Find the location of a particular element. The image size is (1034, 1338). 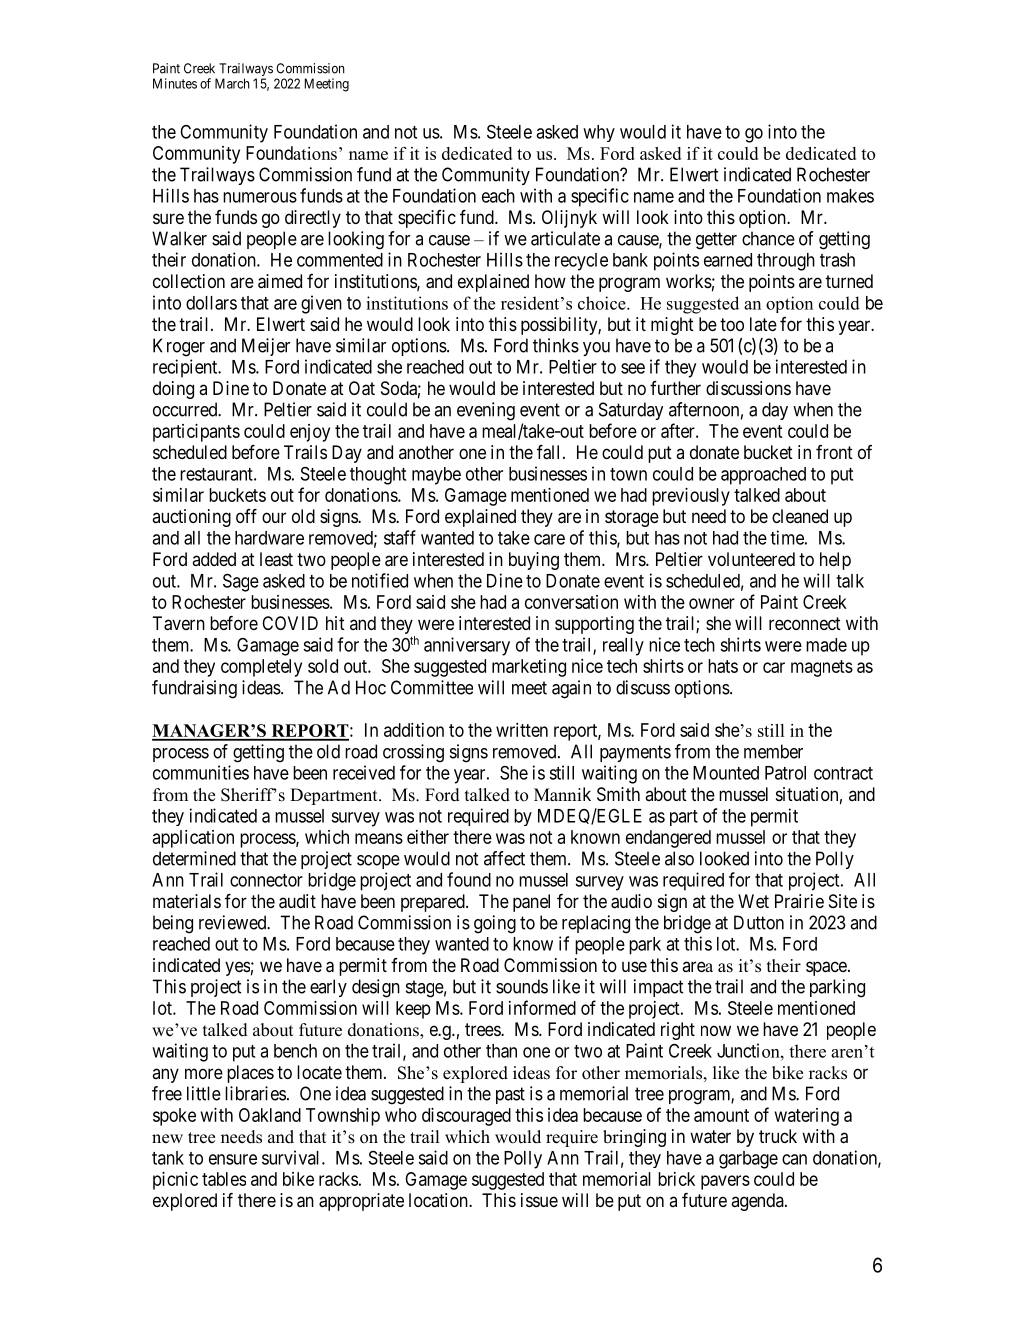

March is located at coordinates (232, 83).
